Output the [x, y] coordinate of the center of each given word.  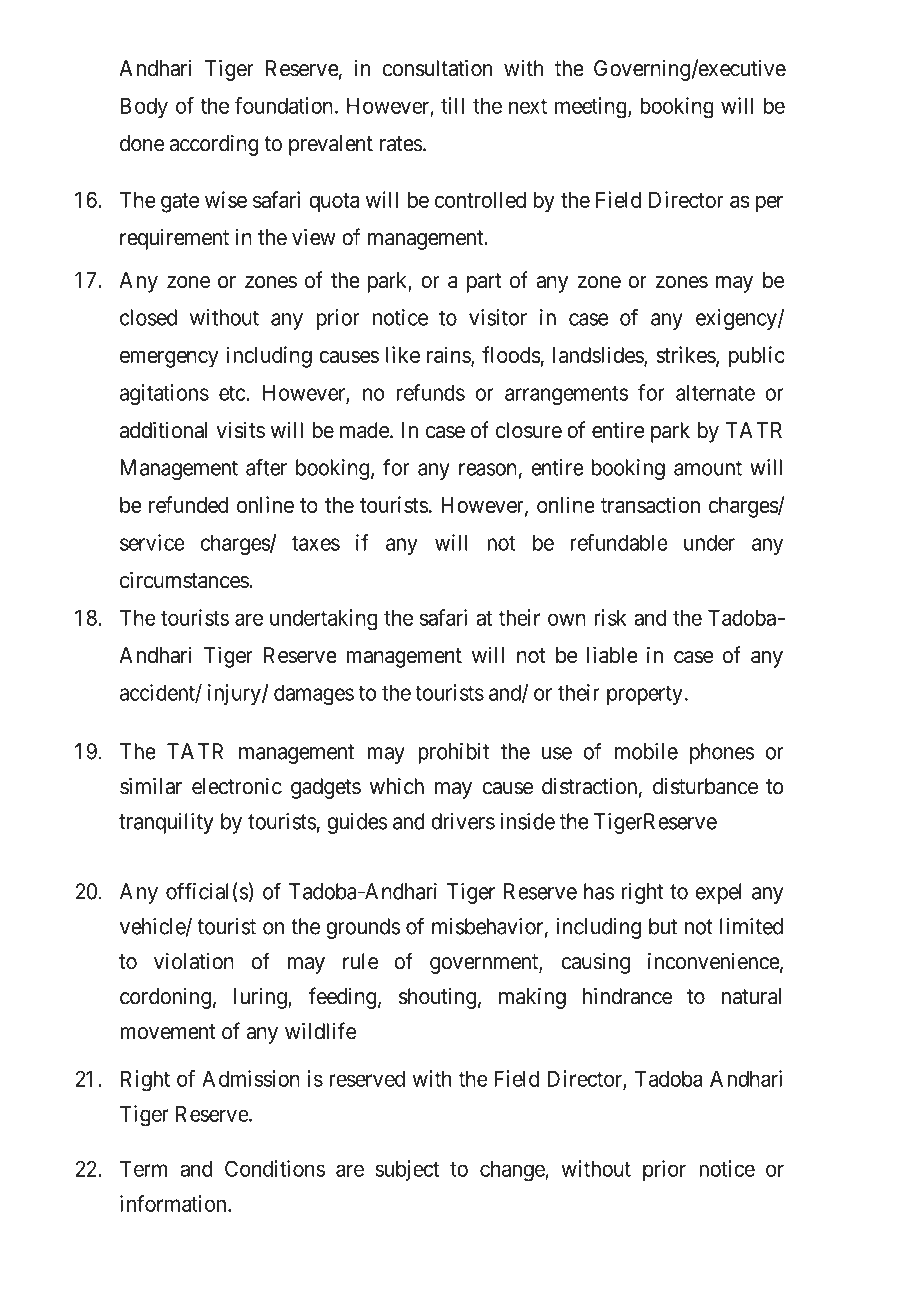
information [174, 1203]
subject [407, 1170]
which [397, 786]
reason [488, 469]
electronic [237, 786]
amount [708, 468]
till [452, 105]
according [214, 145]
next [528, 106]
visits [240, 430]
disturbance [705, 786]
